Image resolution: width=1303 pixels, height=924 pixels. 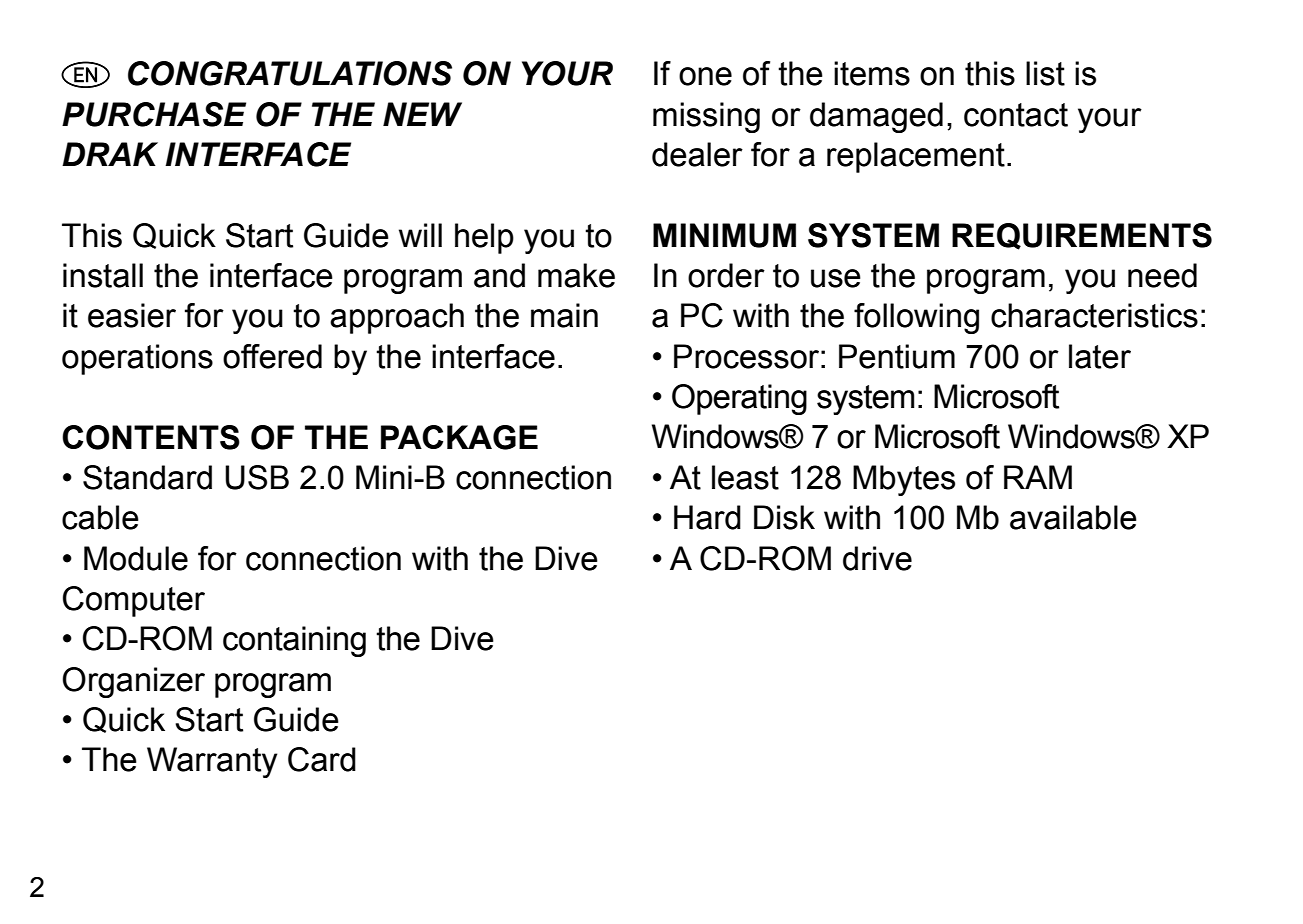 What do you see at coordinates (212, 762) in the page?
I see `Warranty` at bounding box center [212, 762].
